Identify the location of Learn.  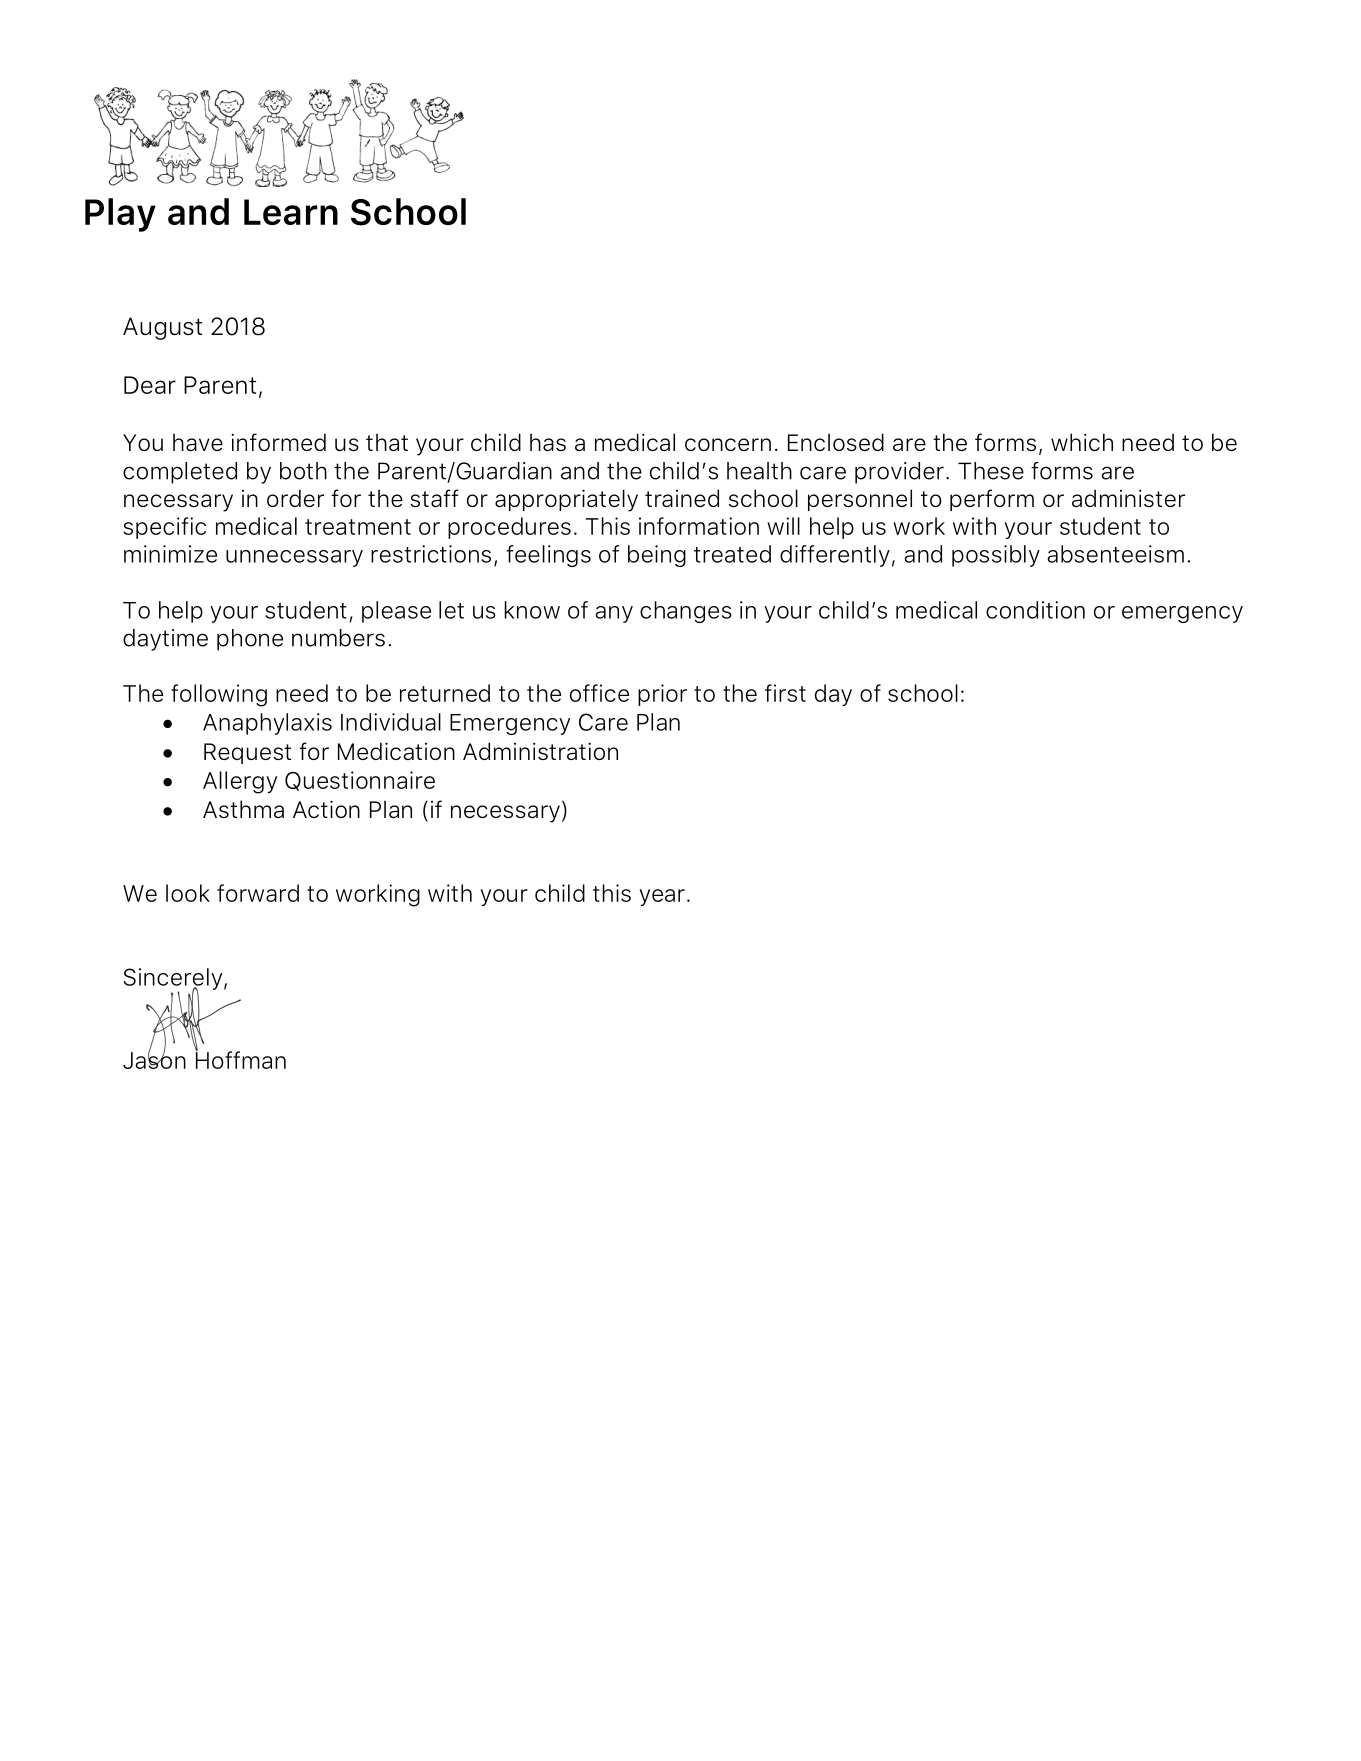
(291, 212).
